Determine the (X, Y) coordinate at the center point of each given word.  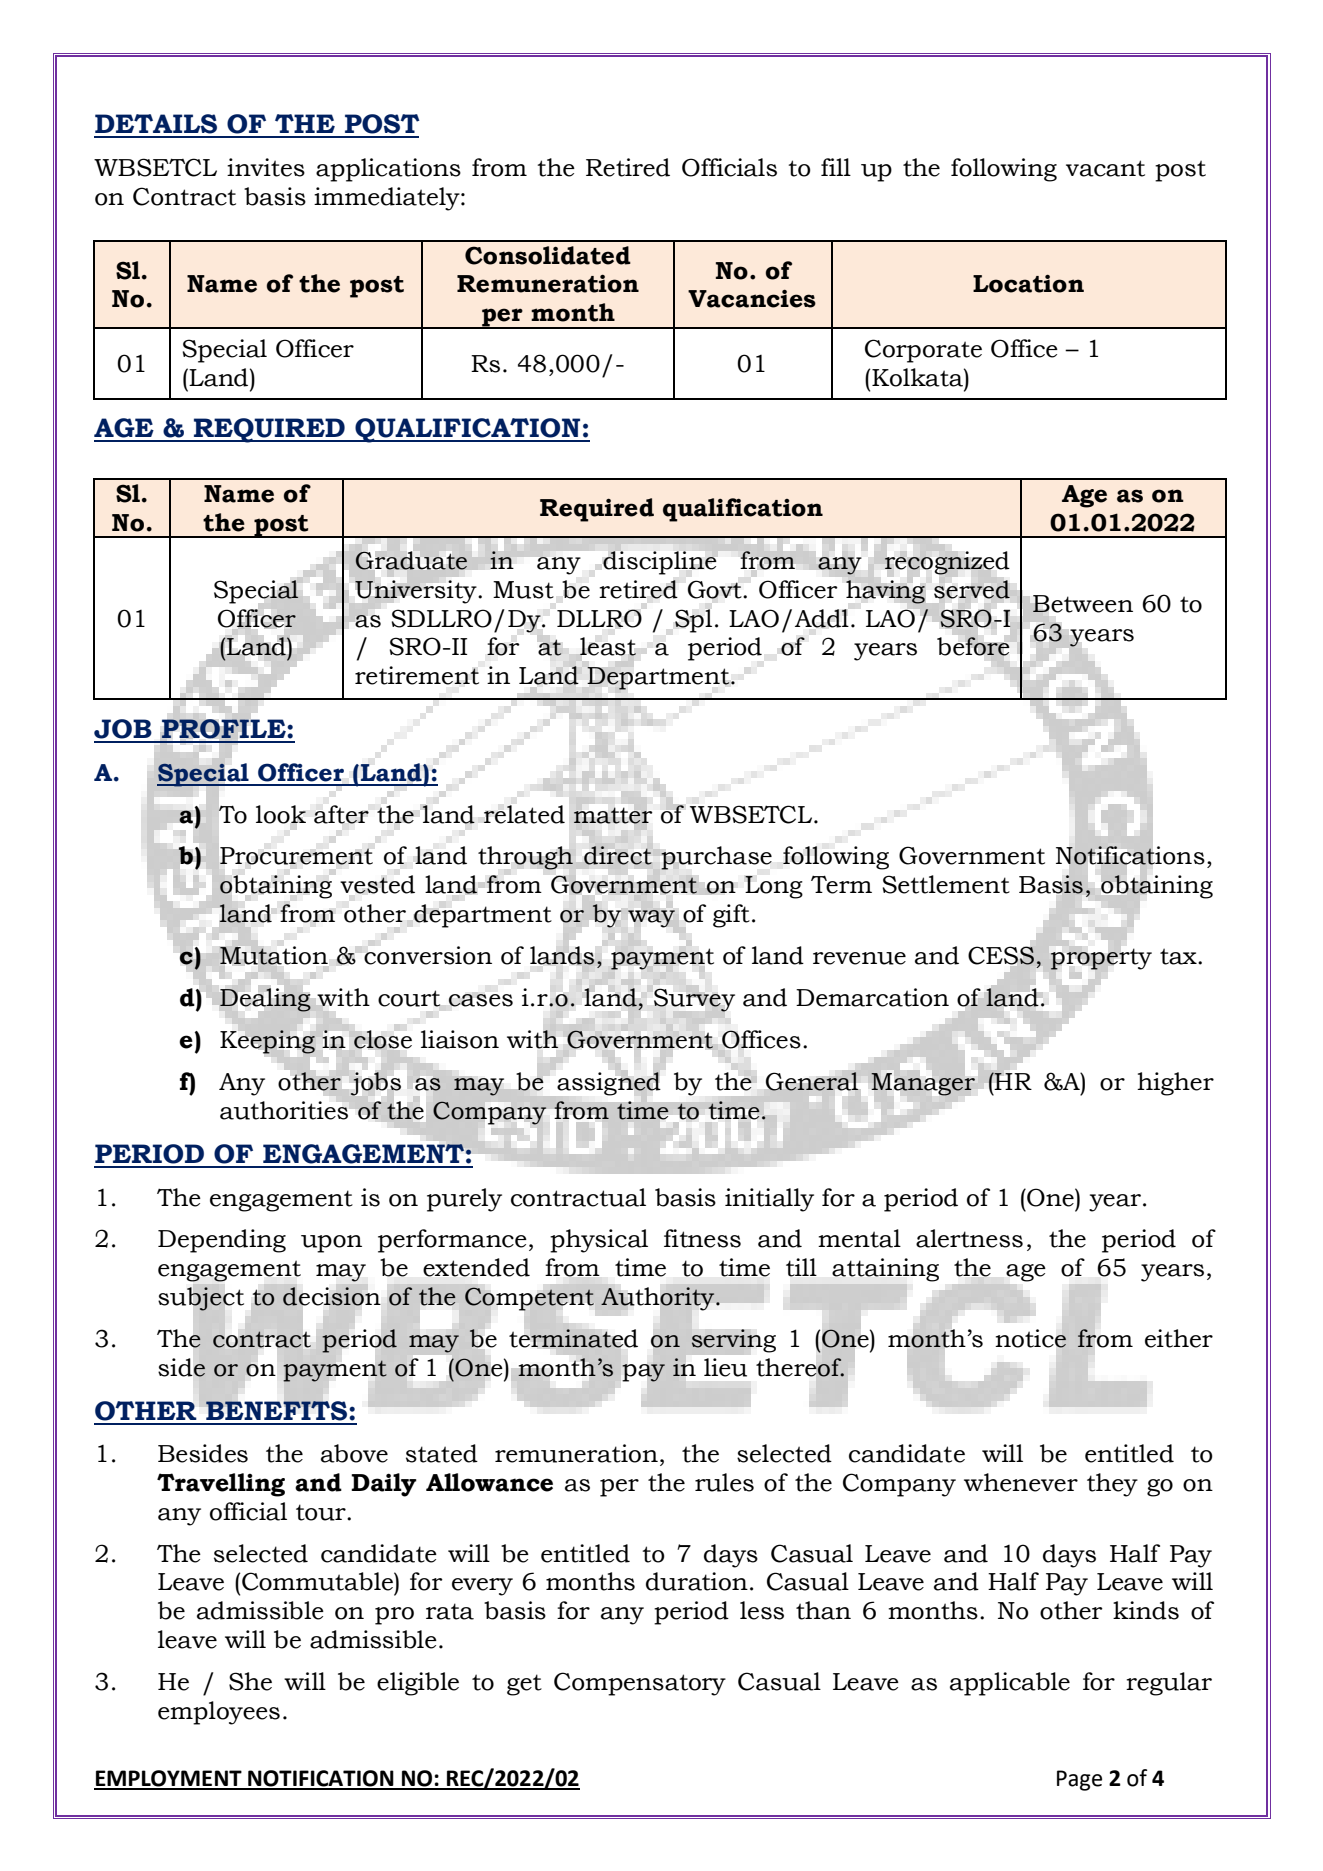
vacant (1105, 168)
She (250, 1681)
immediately (388, 199)
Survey (694, 1000)
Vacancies (752, 298)
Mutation (274, 955)
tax (1179, 956)
